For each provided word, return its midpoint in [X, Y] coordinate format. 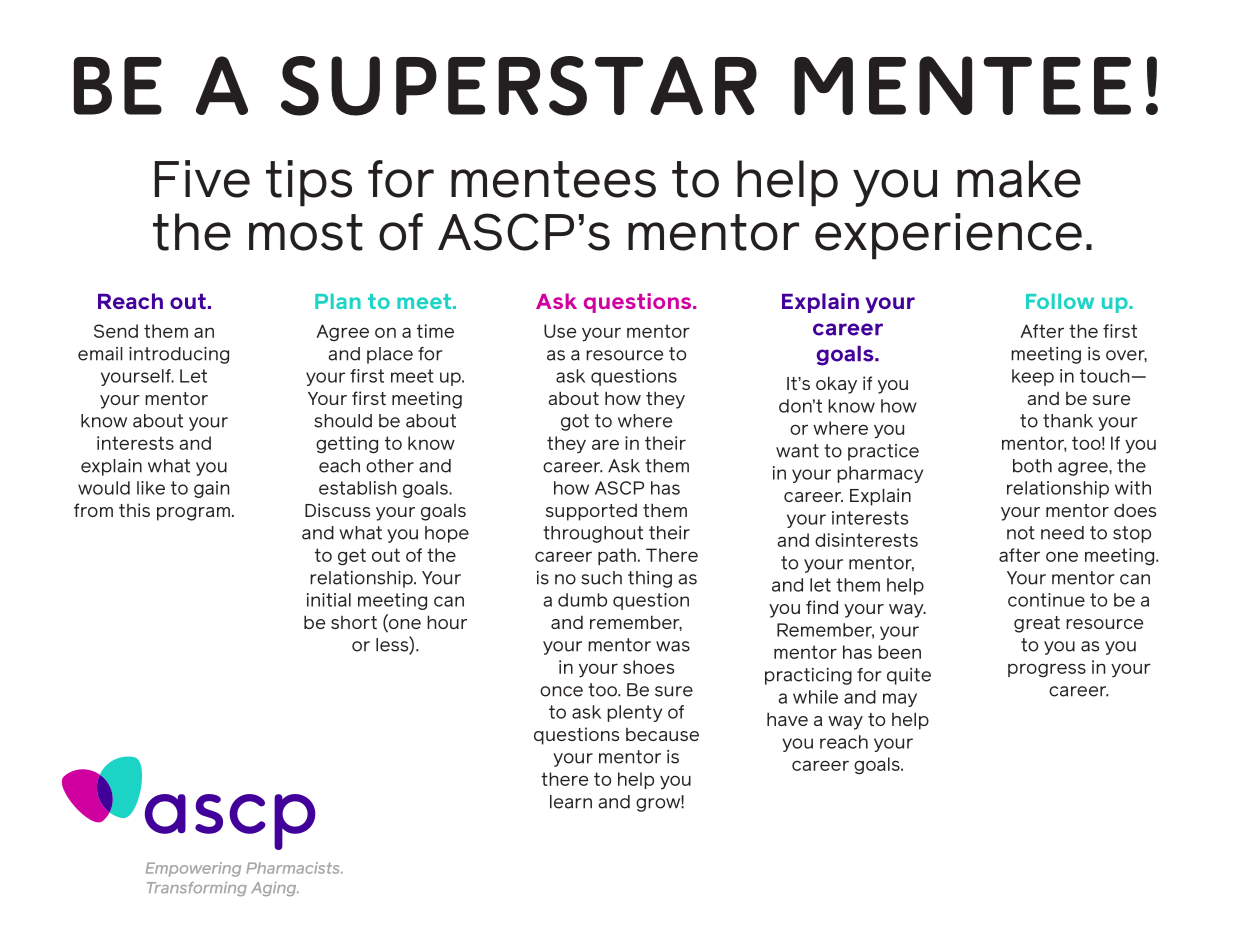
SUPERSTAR [519, 86]
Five [202, 179]
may [900, 700]
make [1019, 179]
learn [571, 802]
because [662, 734]
